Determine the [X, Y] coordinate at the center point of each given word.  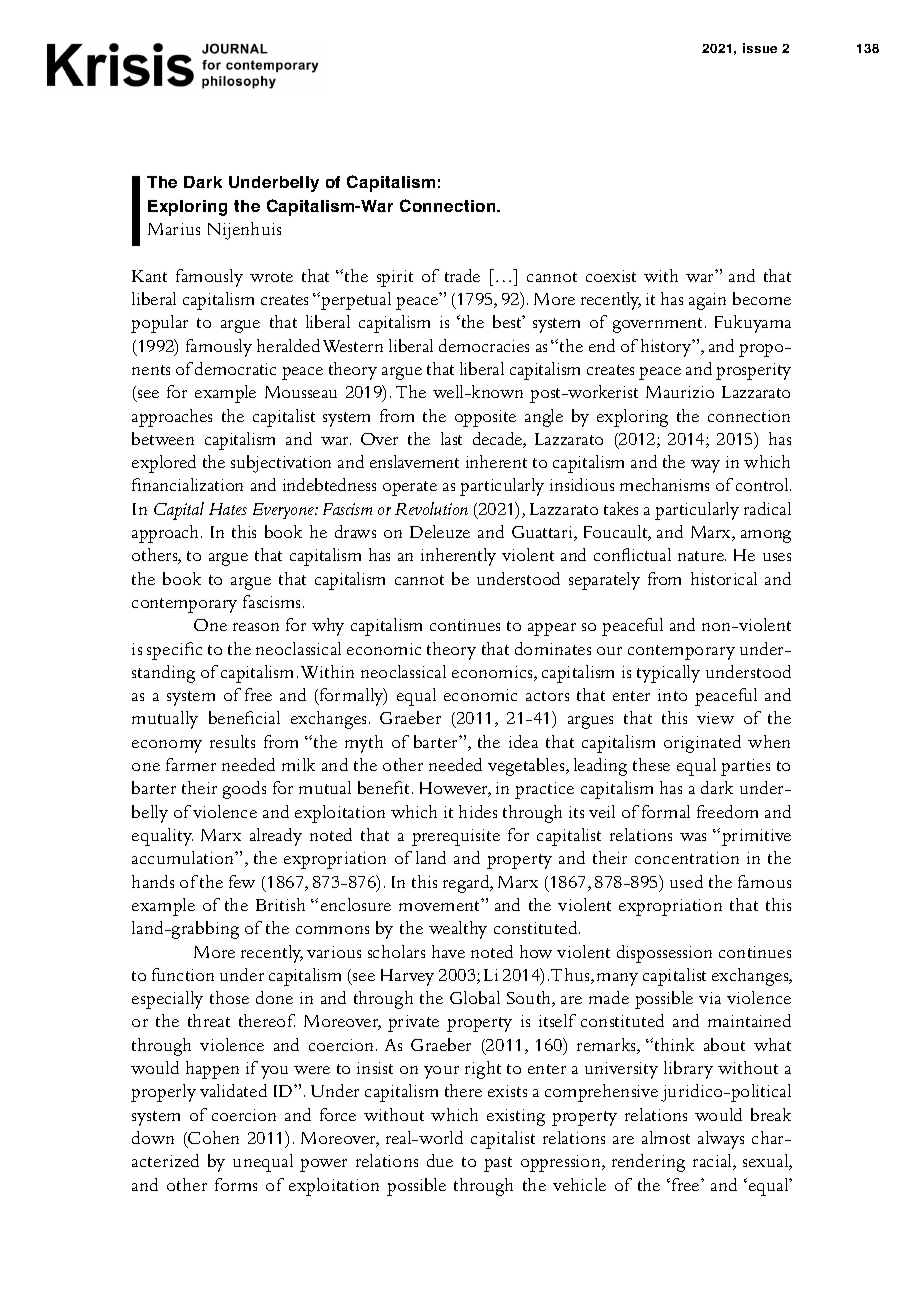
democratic [235, 368]
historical [724, 578]
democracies [484, 345]
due [440, 1160]
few [242, 881]
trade [462, 275]
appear [552, 629]
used [686, 881]
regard [467, 884]
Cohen [212, 1139]
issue [760, 48]
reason [256, 627]
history [667, 348]
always [721, 1140]
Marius [174, 229]
